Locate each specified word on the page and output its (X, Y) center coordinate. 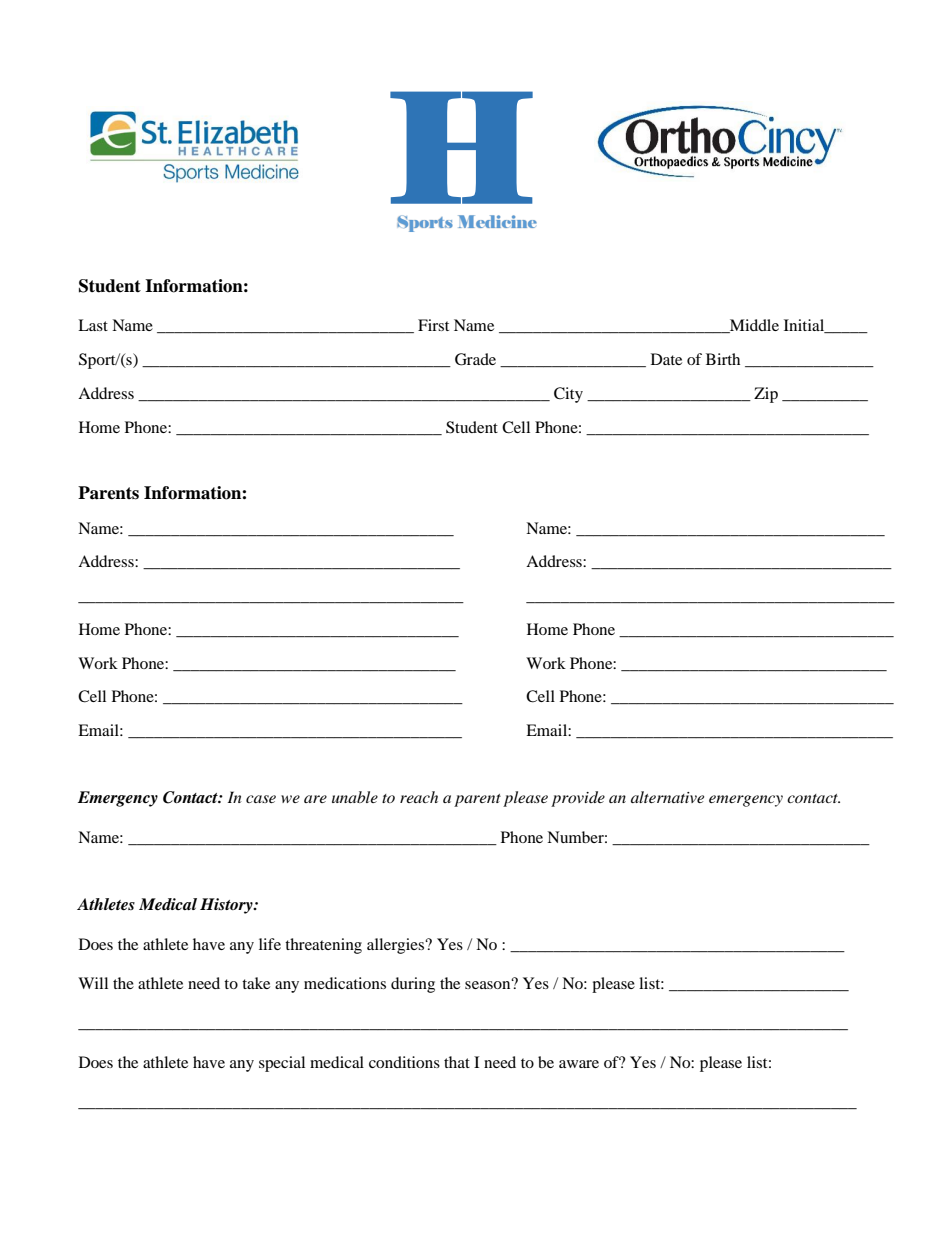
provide (578, 799)
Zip (766, 395)
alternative (667, 797)
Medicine (497, 221)
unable (355, 797)
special (282, 1064)
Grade (475, 359)
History (227, 906)
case (261, 799)
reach (419, 797)
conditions (404, 1062)
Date (666, 359)
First (433, 325)
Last (93, 325)
